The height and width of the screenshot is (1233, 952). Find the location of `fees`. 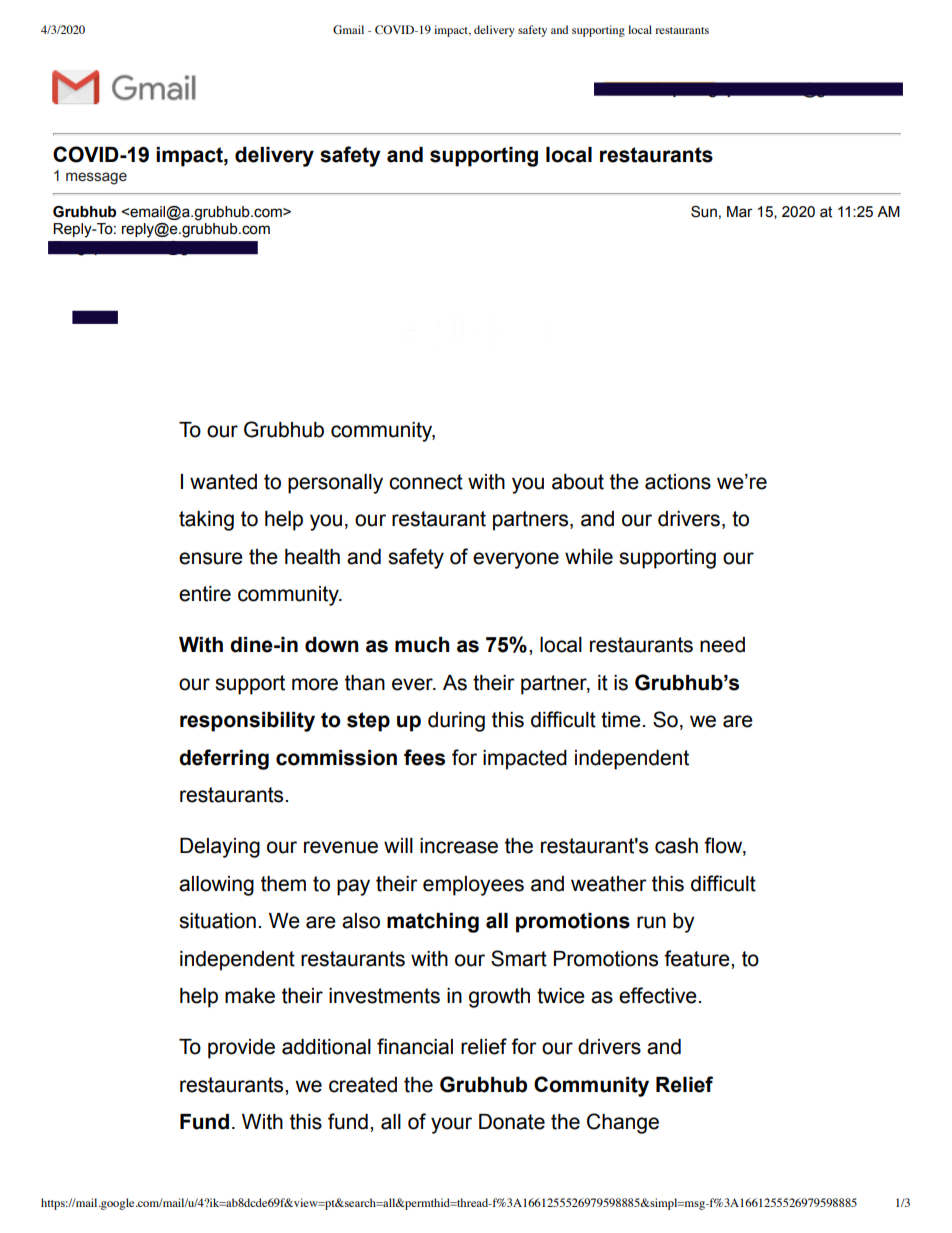

fees is located at coordinates (424, 757).
